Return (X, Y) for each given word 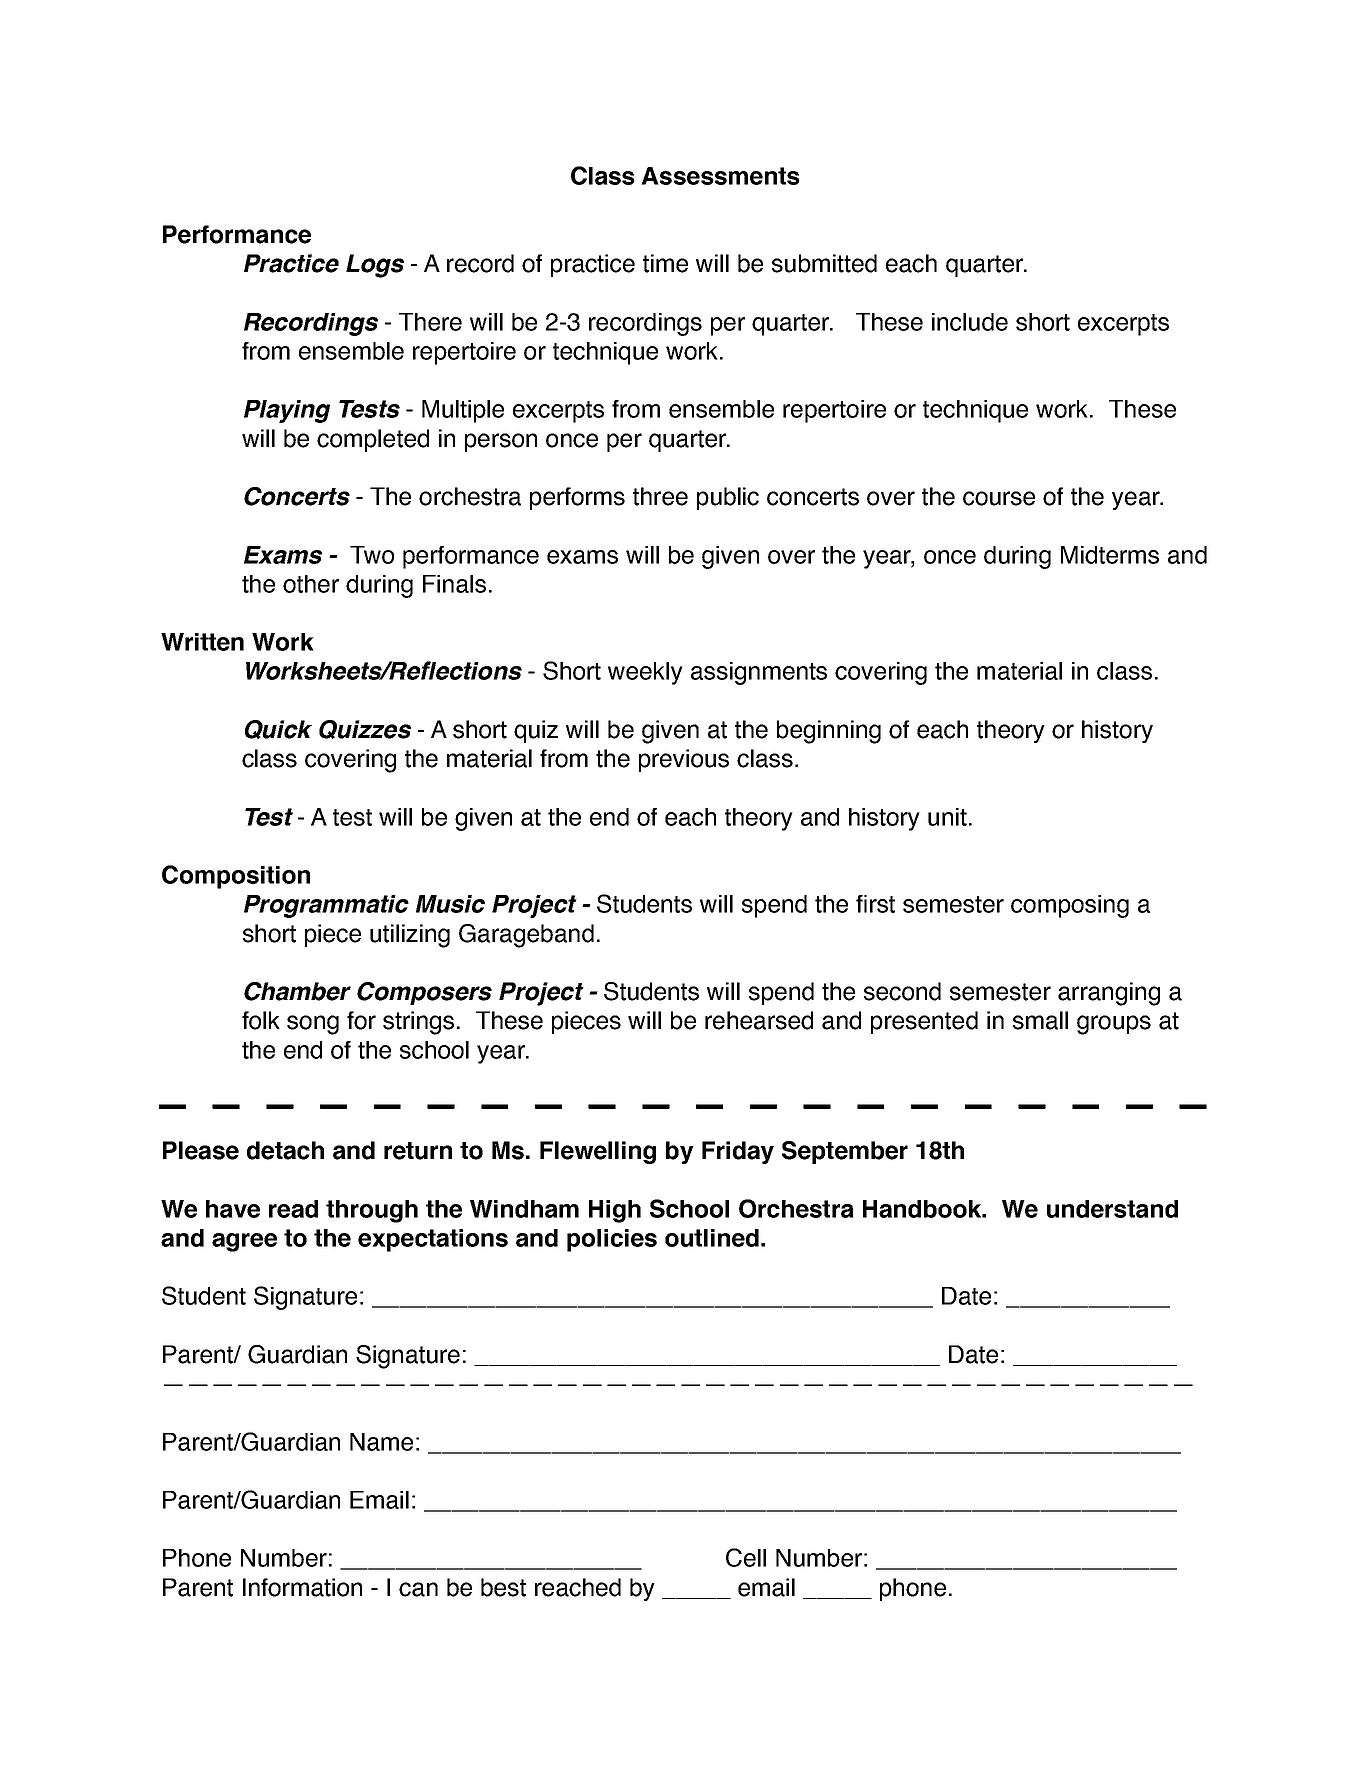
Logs (375, 266)
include (970, 322)
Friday (738, 1152)
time (665, 263)
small (1040, 1020)
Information (302, 1587)
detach (285, 1150)
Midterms (1110, 555)
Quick (278, 729)
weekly (645, 673)
